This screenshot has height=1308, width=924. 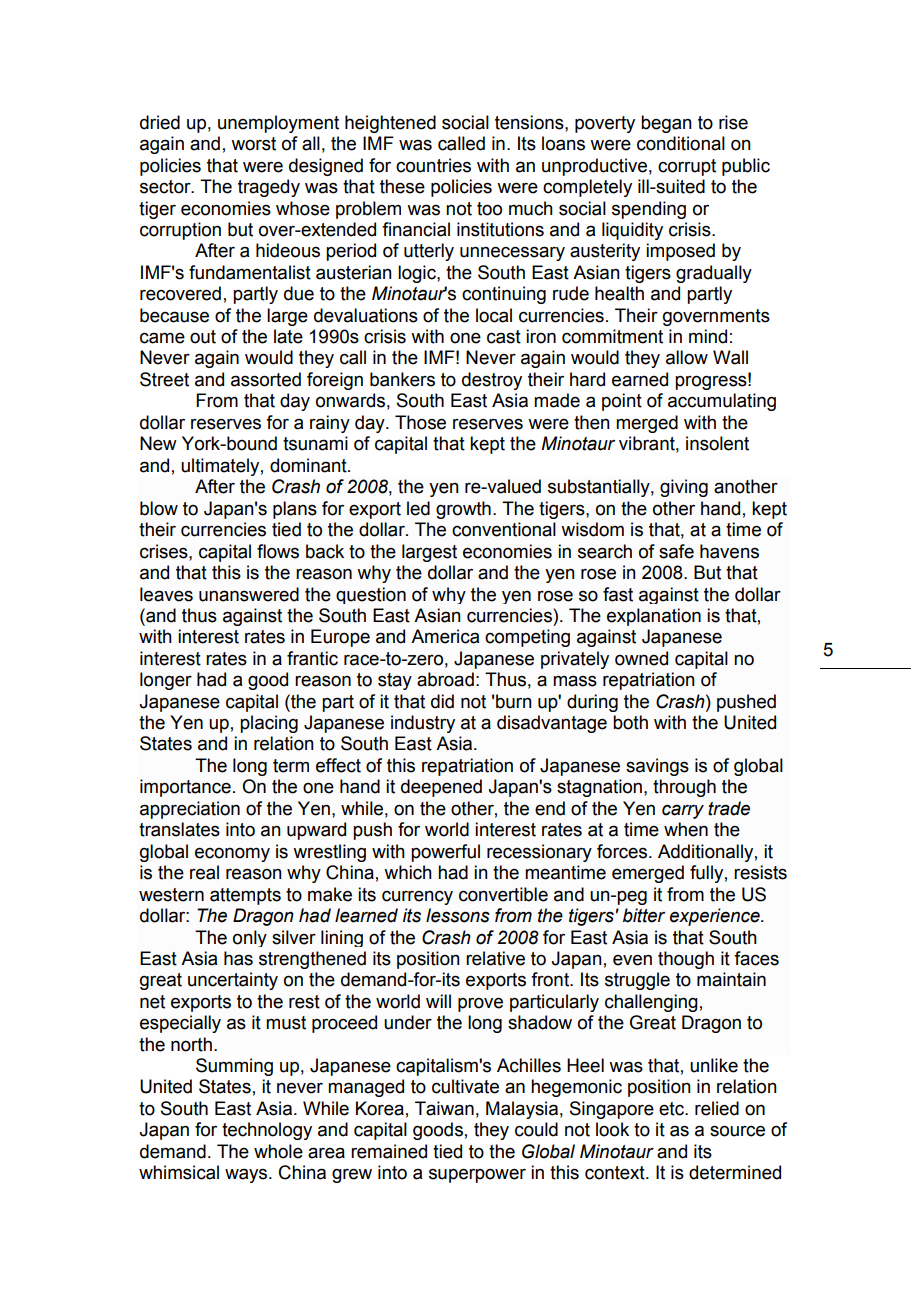 I want to click on etc, so click(x=672, y=1109).
